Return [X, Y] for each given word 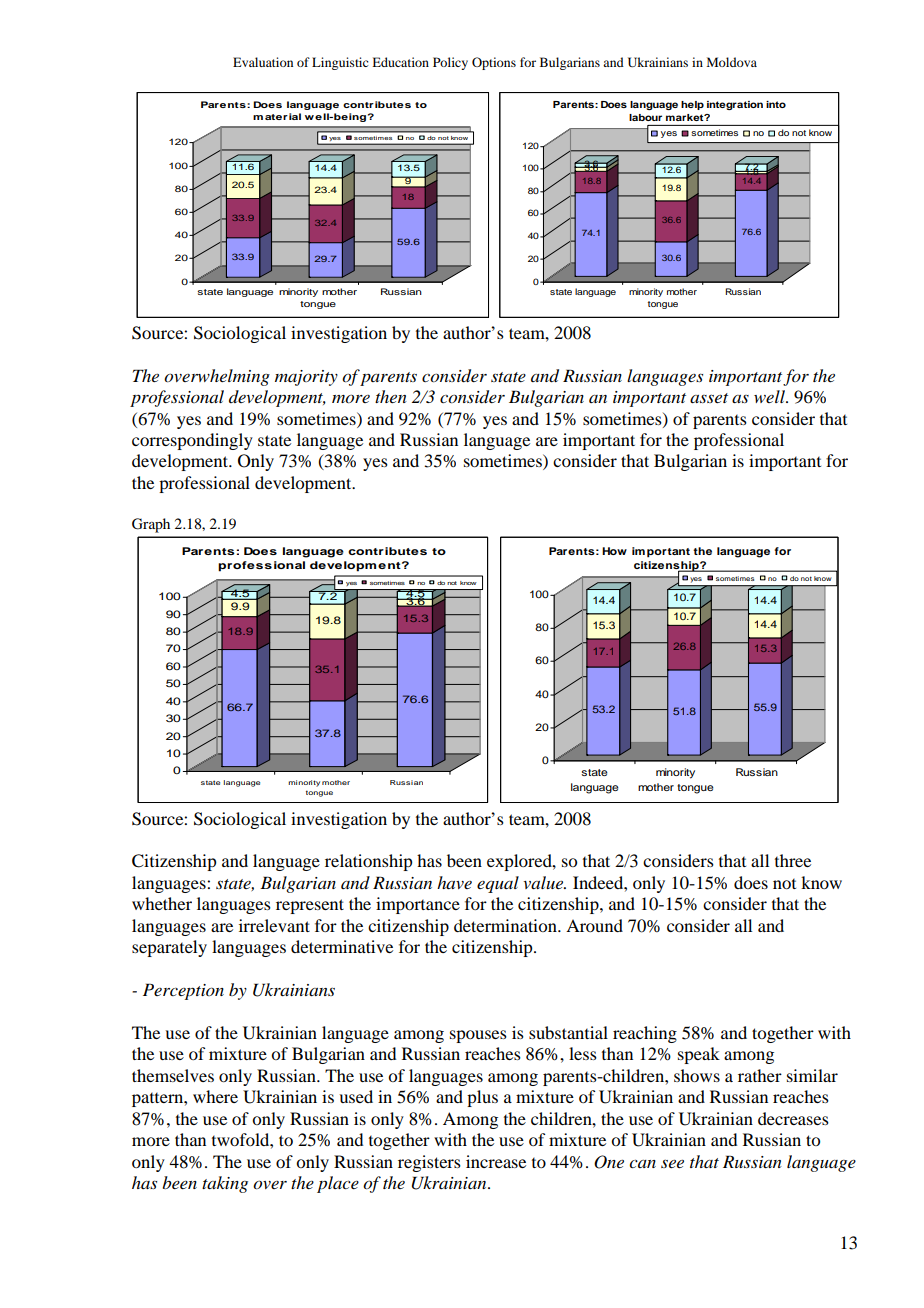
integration [735, 105]
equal [498, 884]
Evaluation [263, 62]
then [391, 396]
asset [709, 398]
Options [494, 63]
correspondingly [192, 441]
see [672, 1163]
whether [162, 903]
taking [225, 1184]
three [793, 860]
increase [496, 1161]
